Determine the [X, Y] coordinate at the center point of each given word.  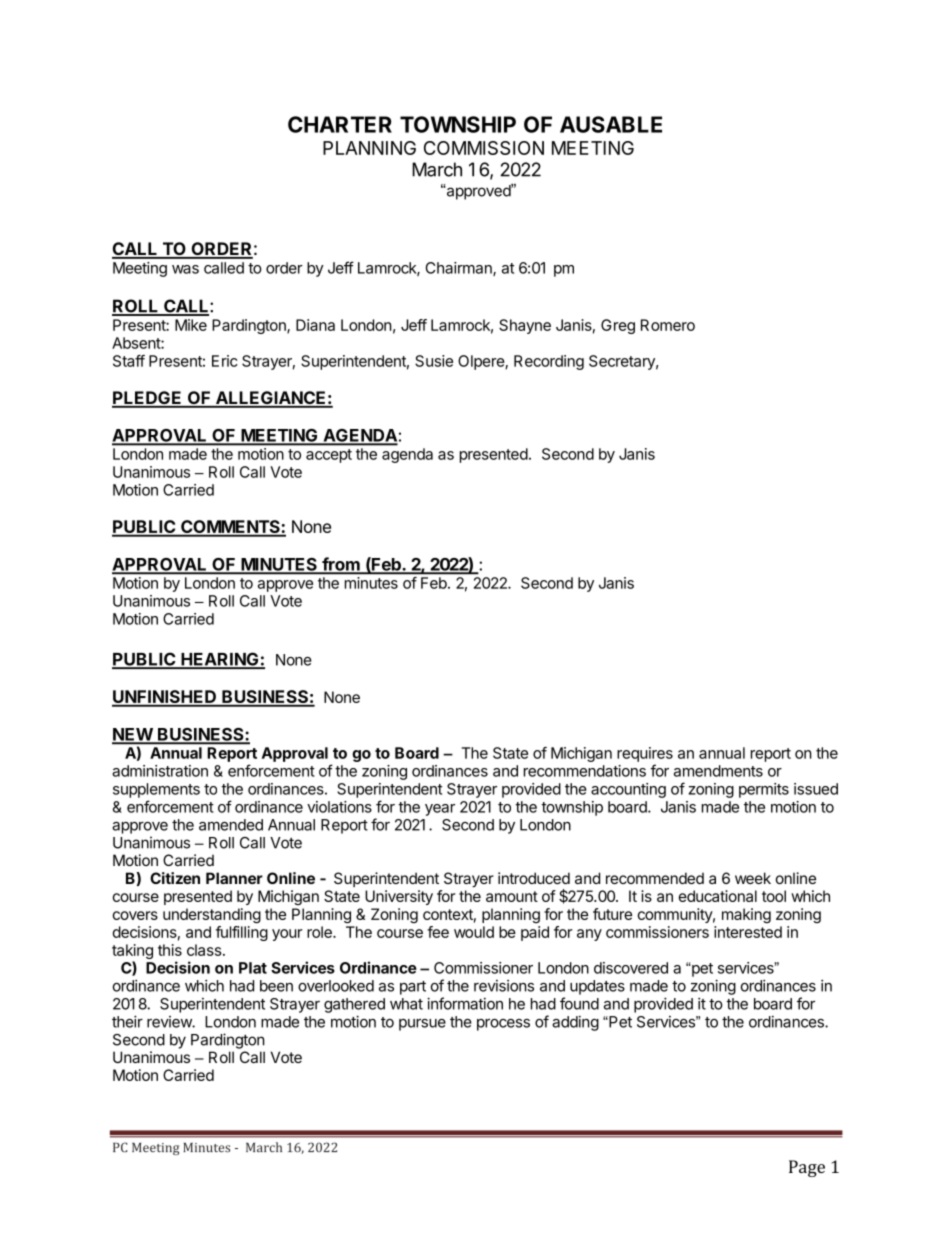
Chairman [460, 269]
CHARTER [340, 124]
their [127, 1021]
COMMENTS [230, 528]
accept [329, 456]
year [440, 810]
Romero [668, 325]
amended [231, 825]
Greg [618, 326]
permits [764, 790]
